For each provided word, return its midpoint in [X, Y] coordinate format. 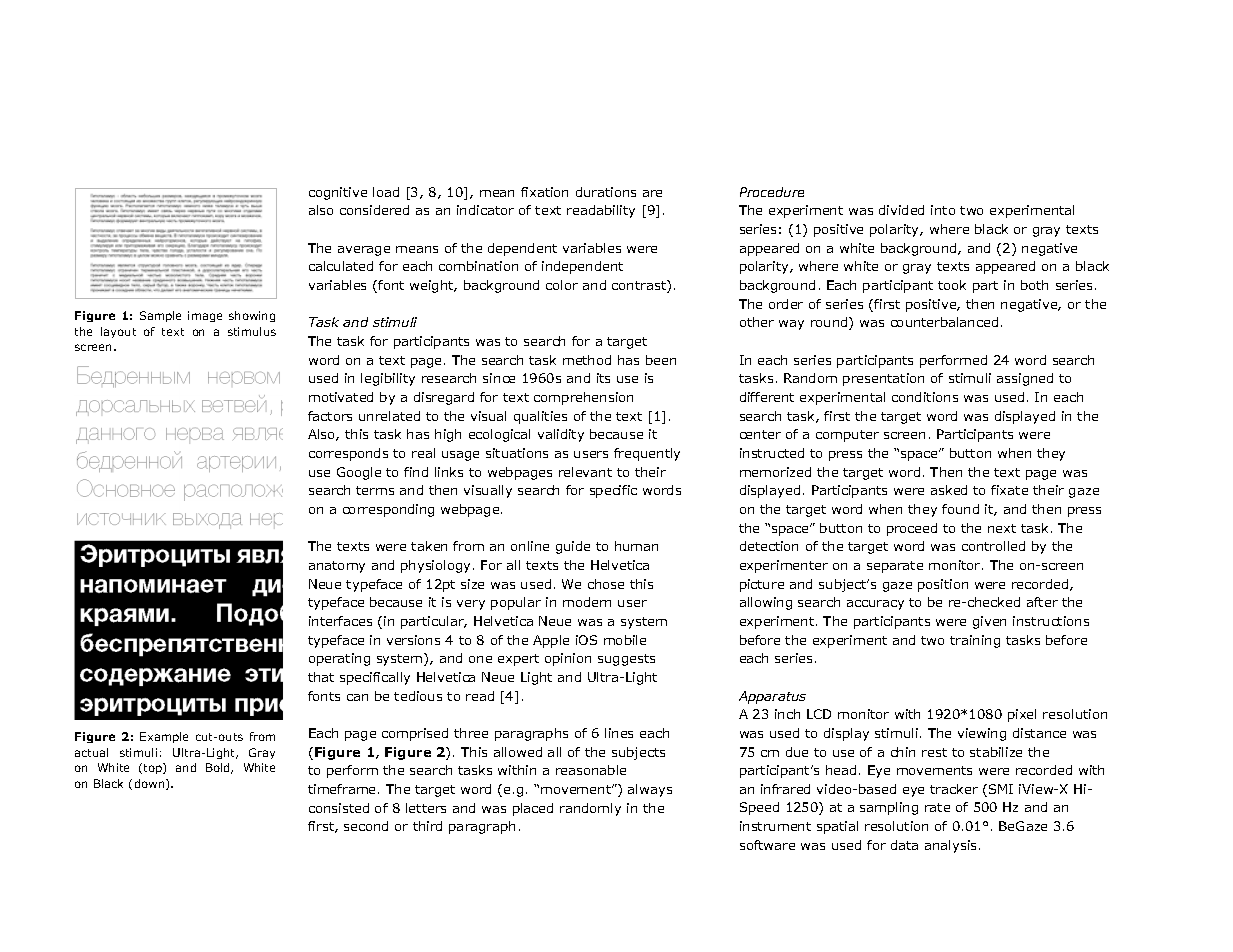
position [943, 585]
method [587, 360]
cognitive [338, 193]
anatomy [337, 567]
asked [949, 490]
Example [164, 737]
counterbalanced [944, 322]
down [151, 784]
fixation [544, 192]
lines [619, 733]
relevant [585, 472]
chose [606, 584]
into [943, 210]
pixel [1022, 715]
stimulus [252, 331]
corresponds [348, 454]
